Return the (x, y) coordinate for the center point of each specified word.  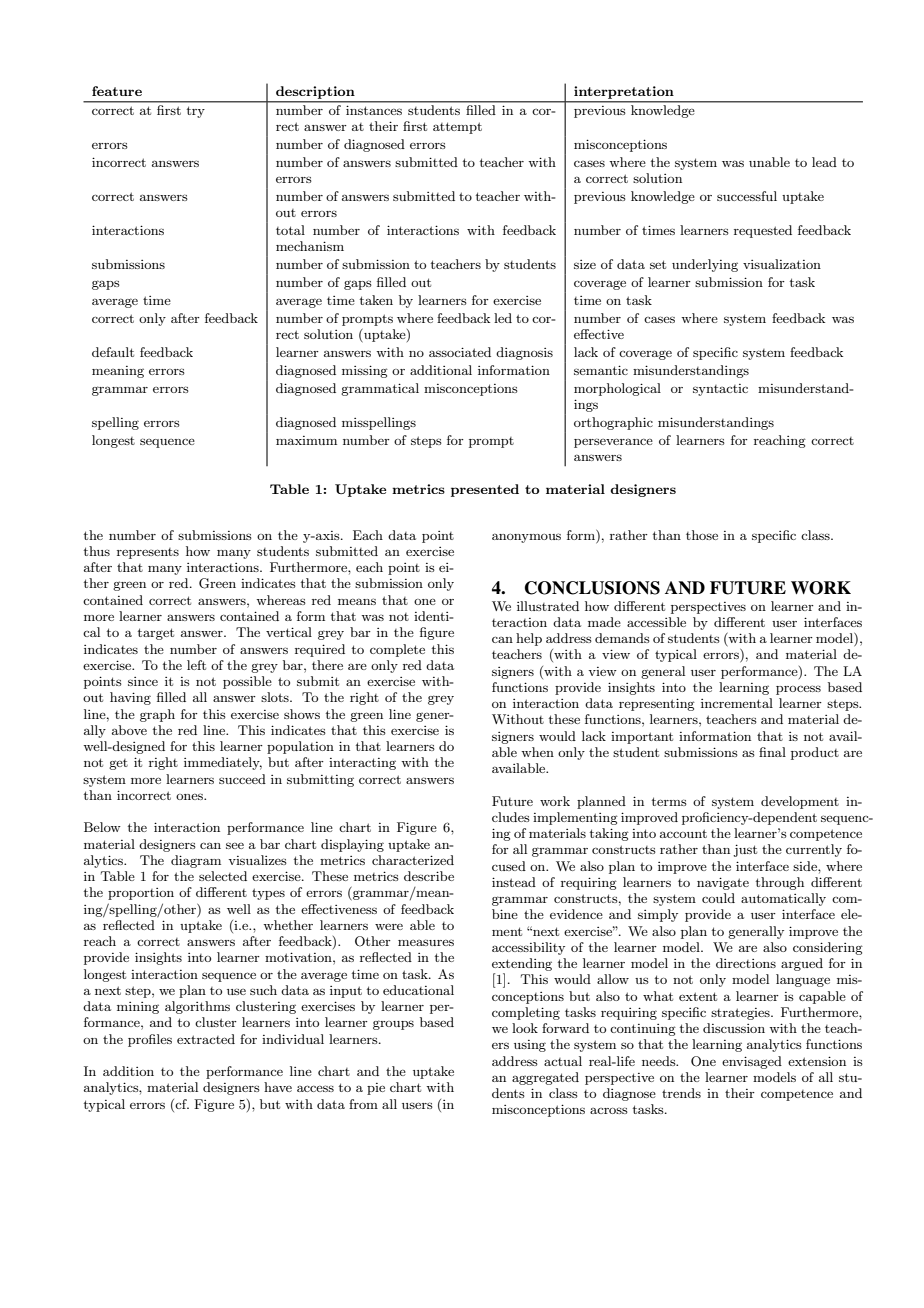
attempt (457, 128)
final (772, 752)
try (196, 112)
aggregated (545, 1078)
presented (485, 490)
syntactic (720, 390)
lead (824, 162)
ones (190, 796)
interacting (362, 764)
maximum (306, 440)
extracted (206, 1039)
